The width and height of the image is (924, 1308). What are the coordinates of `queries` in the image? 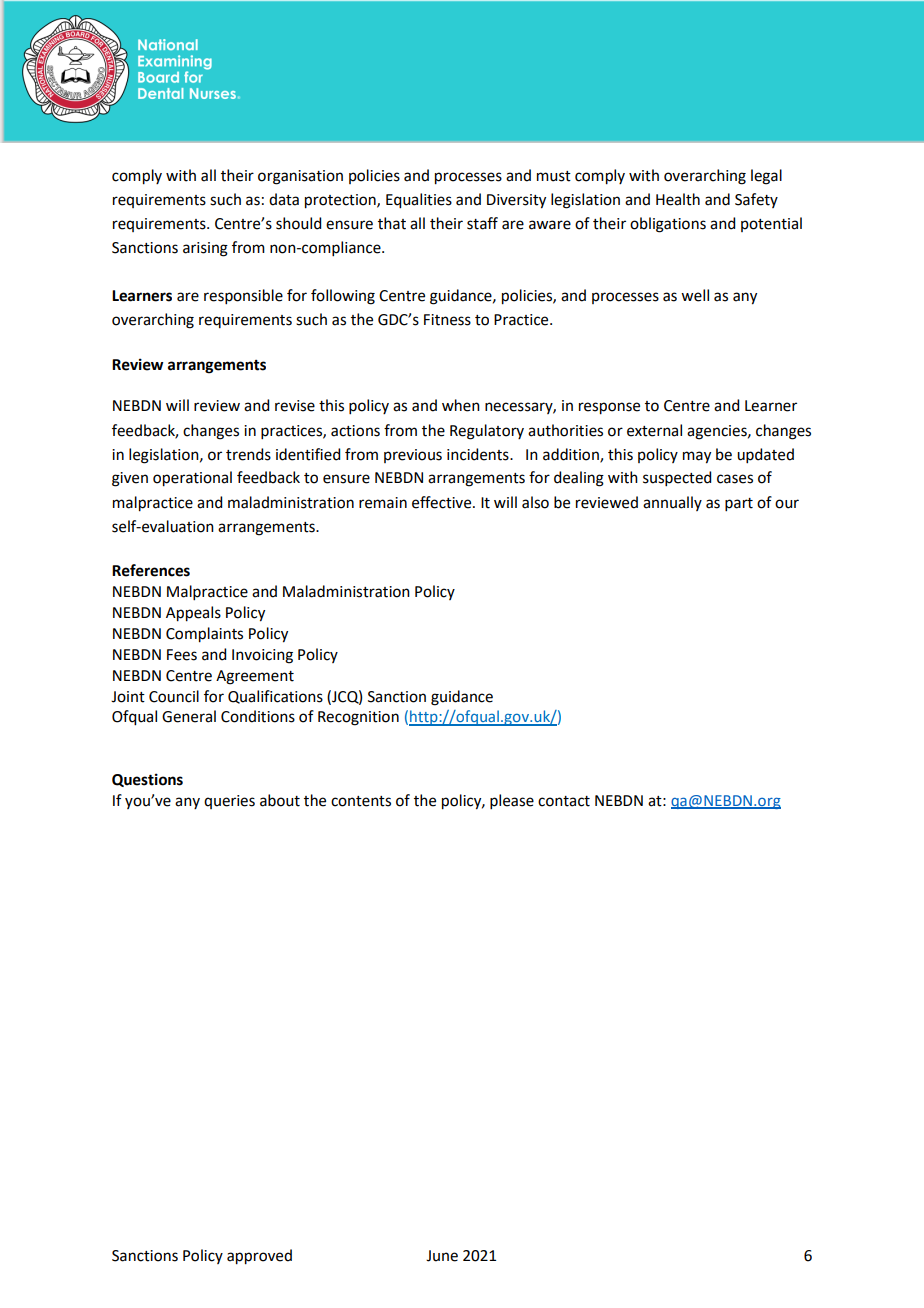 It's located at (229, 802).
